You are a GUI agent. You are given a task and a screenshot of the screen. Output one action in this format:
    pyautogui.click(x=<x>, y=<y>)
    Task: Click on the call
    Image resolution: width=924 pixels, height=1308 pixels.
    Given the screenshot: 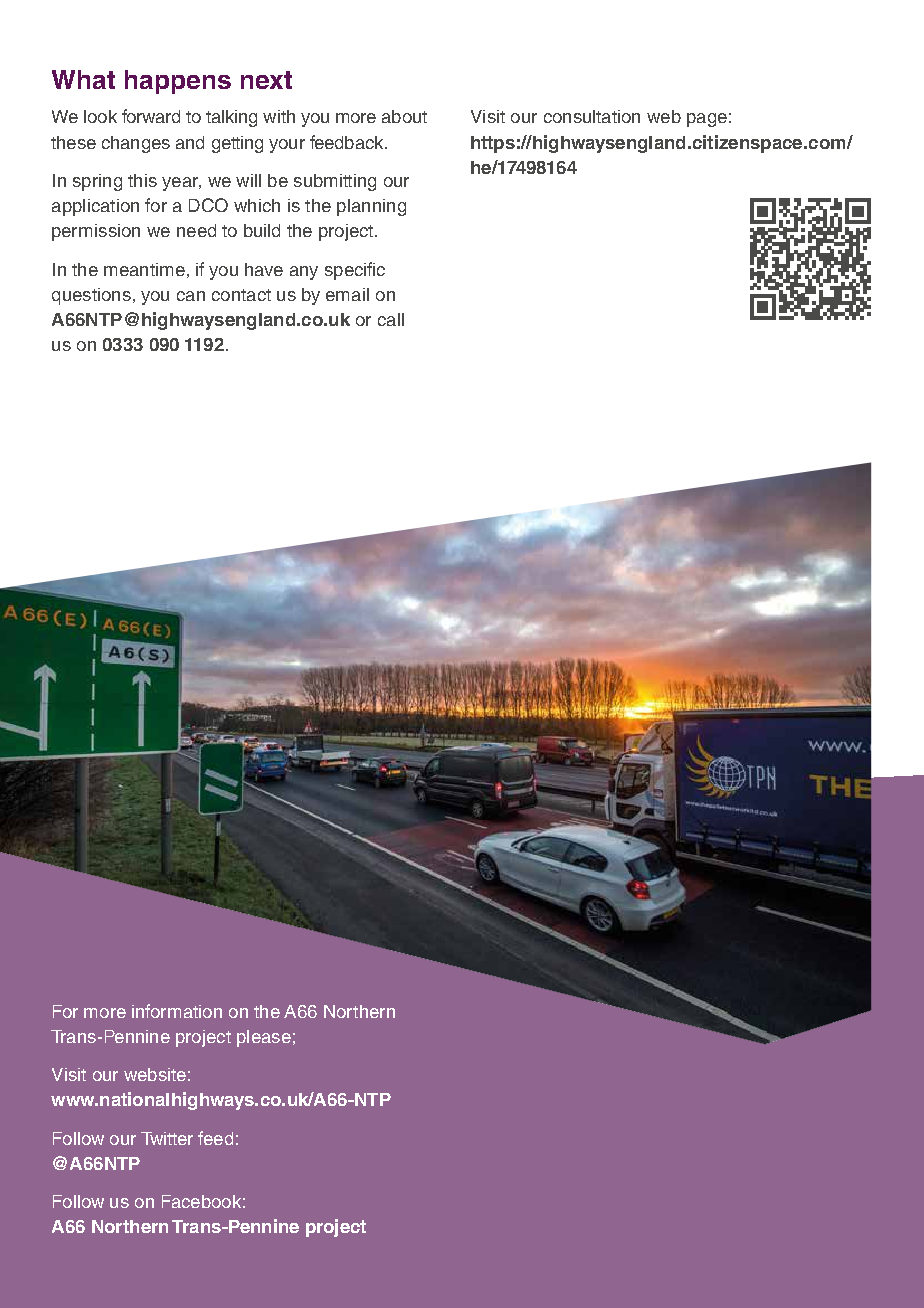 What is the action you would take?
    pyautogui.click(x=391, y=319)
